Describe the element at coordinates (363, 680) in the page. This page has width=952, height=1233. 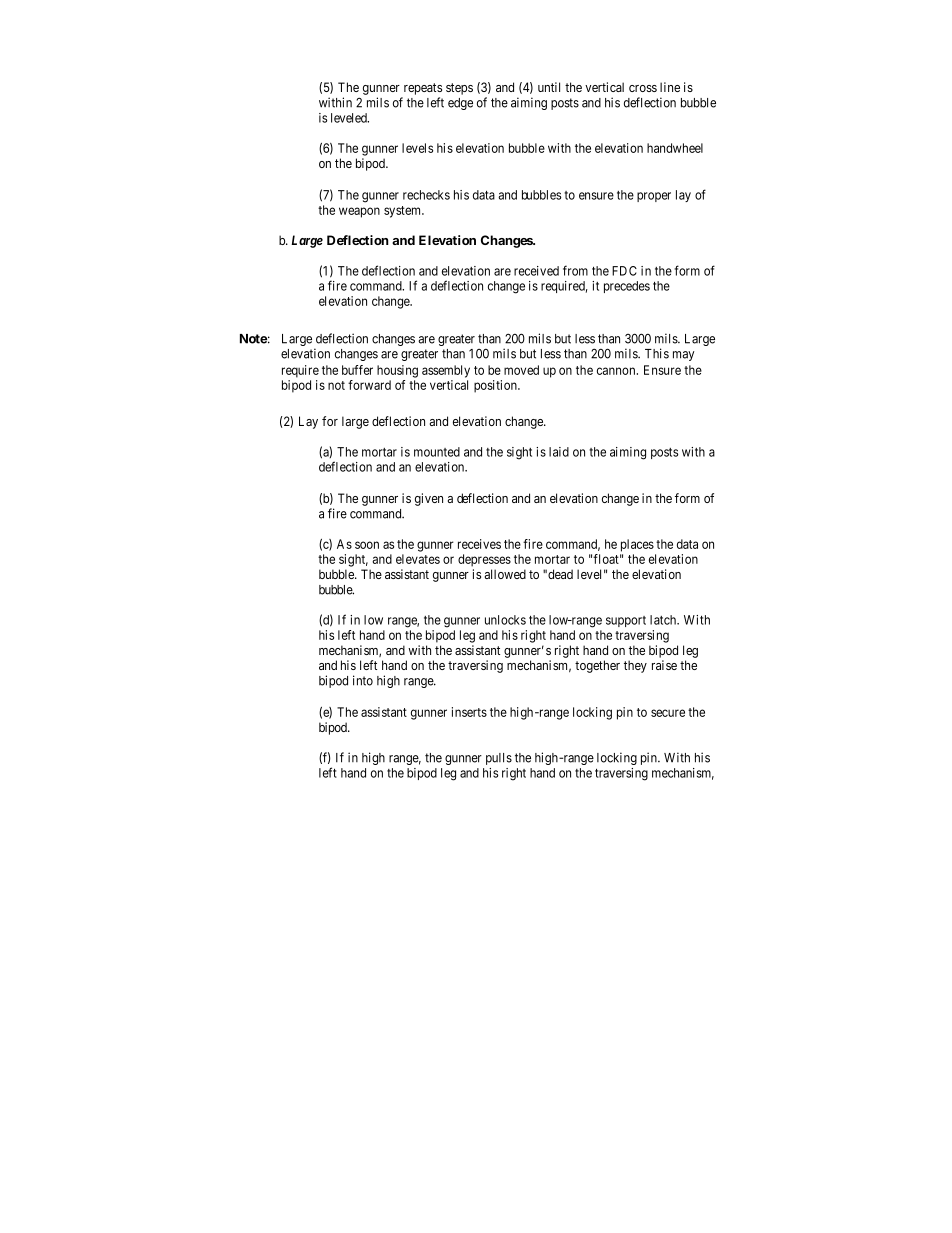
I see `into` at that location.
